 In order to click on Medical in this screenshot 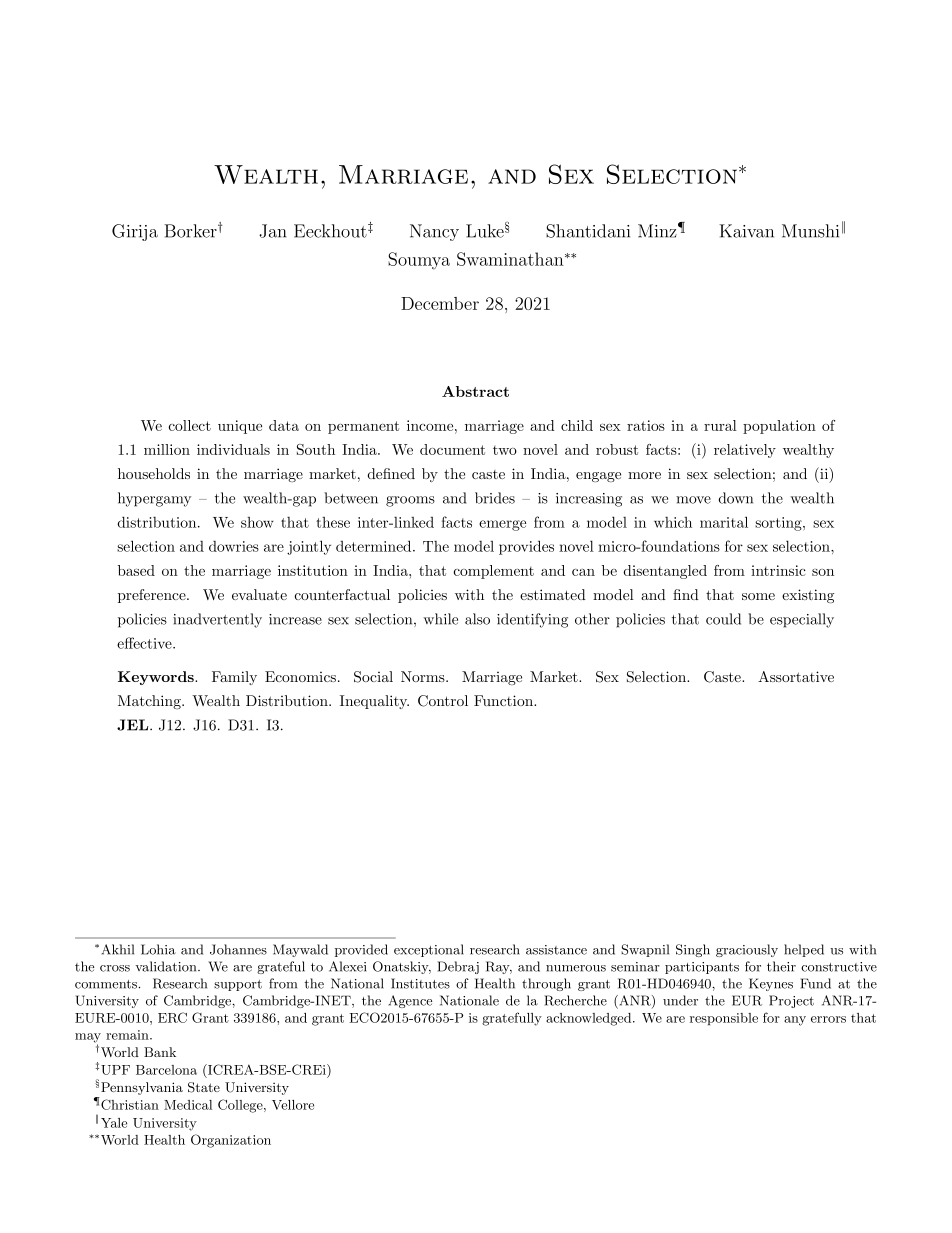, I will do `click(188, 1105)`.
